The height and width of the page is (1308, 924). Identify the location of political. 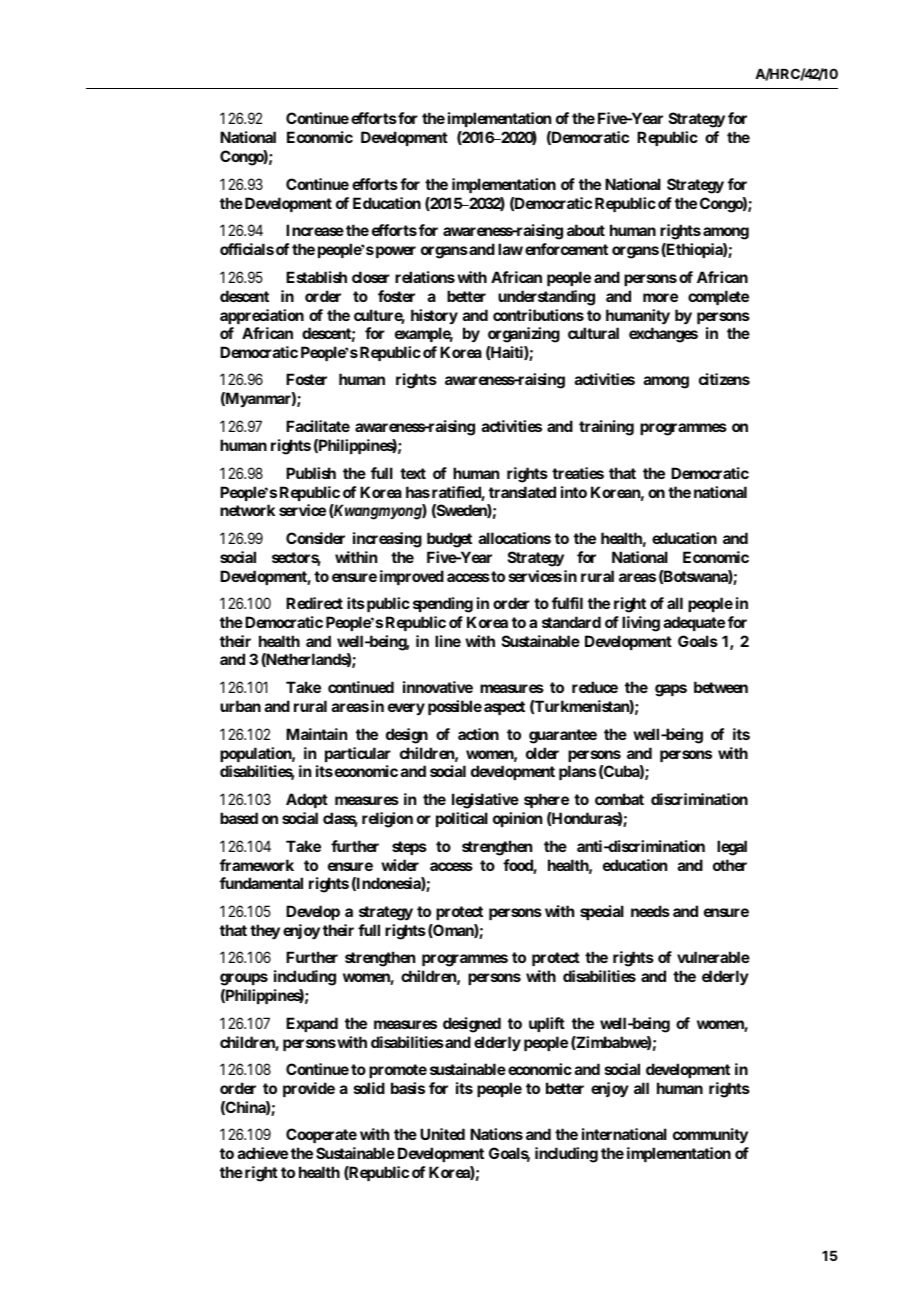
(462, 819).
